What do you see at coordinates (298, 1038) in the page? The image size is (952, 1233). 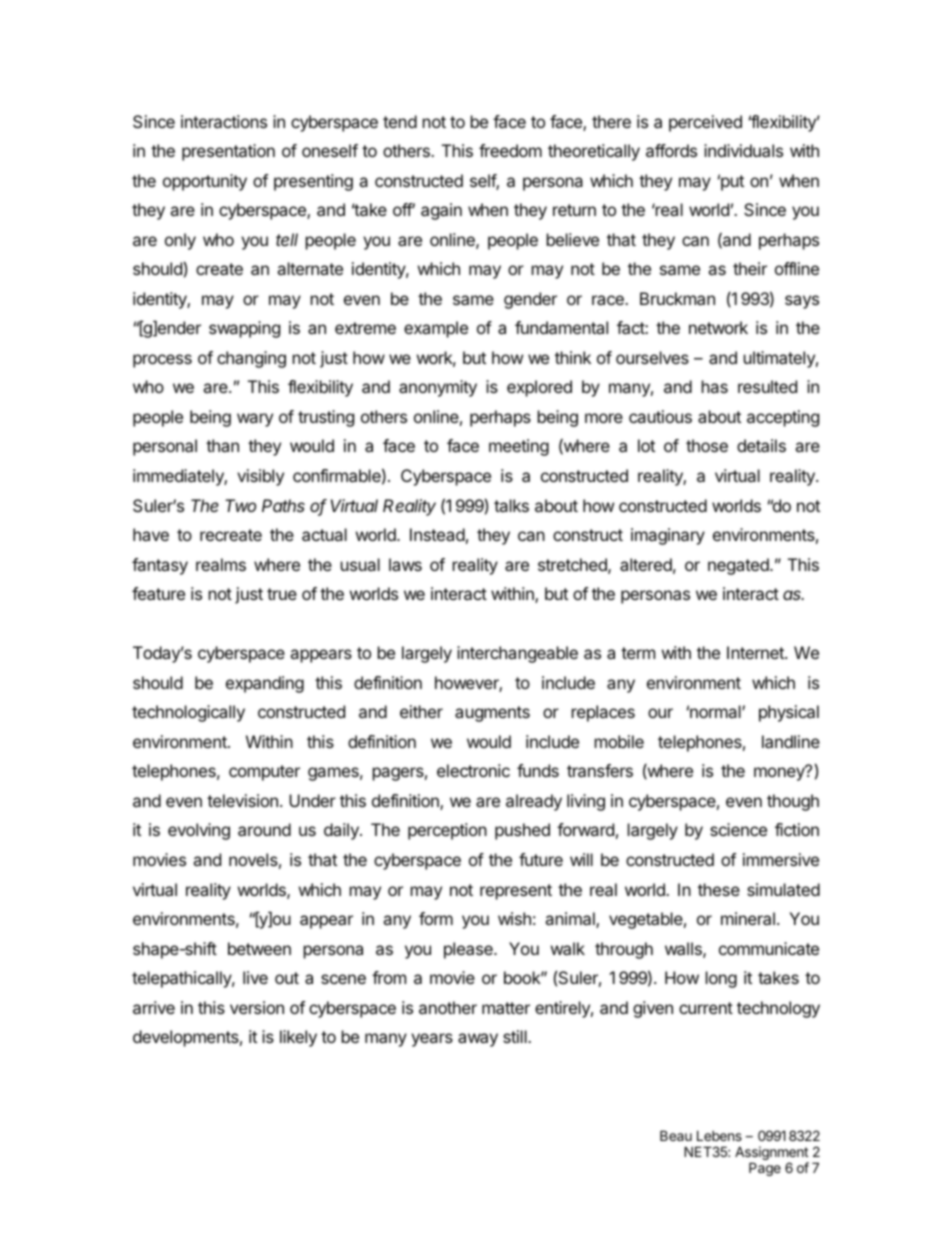 I see `likely` at bounding box center [298, 1038].
